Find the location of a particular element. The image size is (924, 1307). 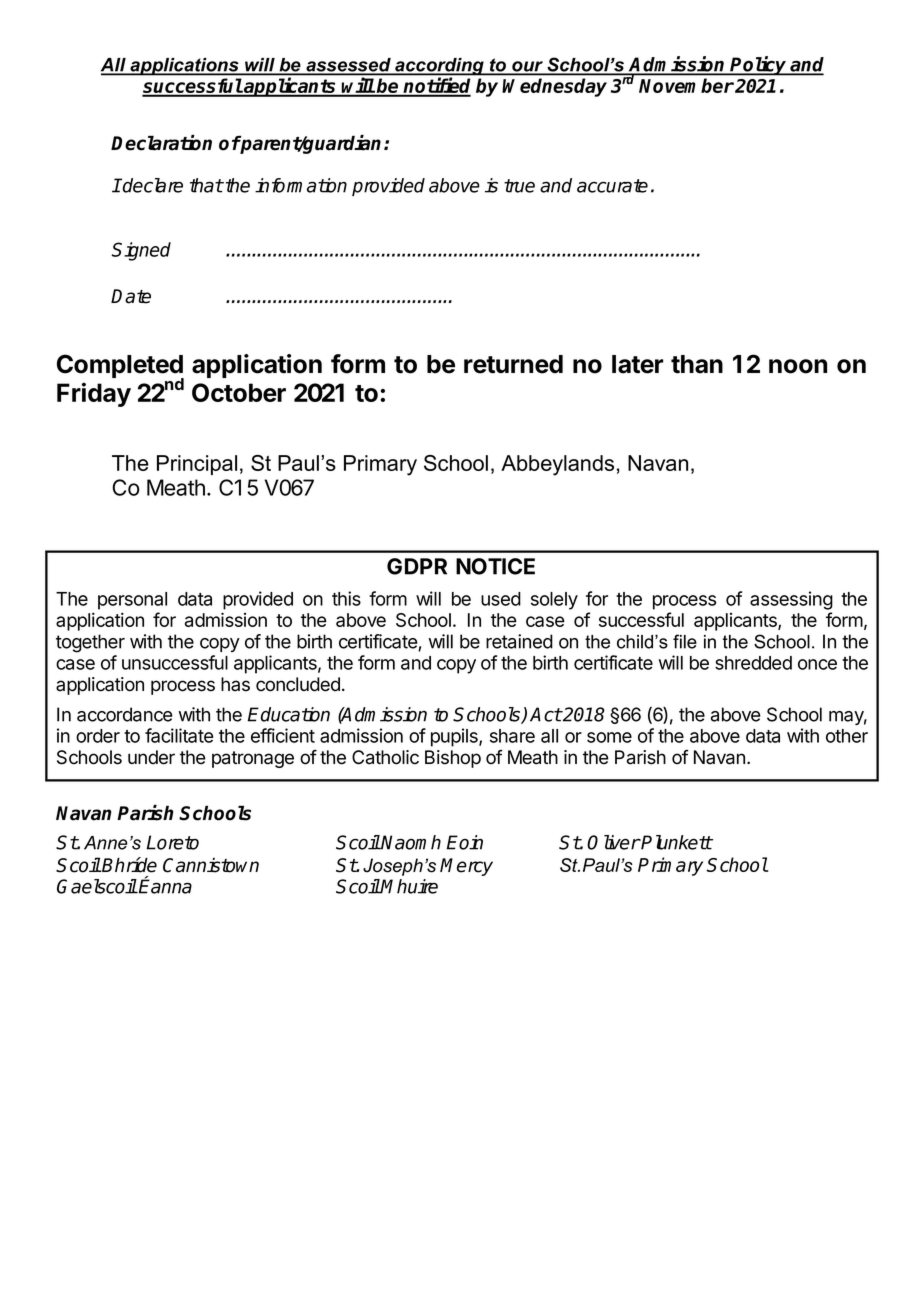

Loreto is located at coordinates (172, 842).
